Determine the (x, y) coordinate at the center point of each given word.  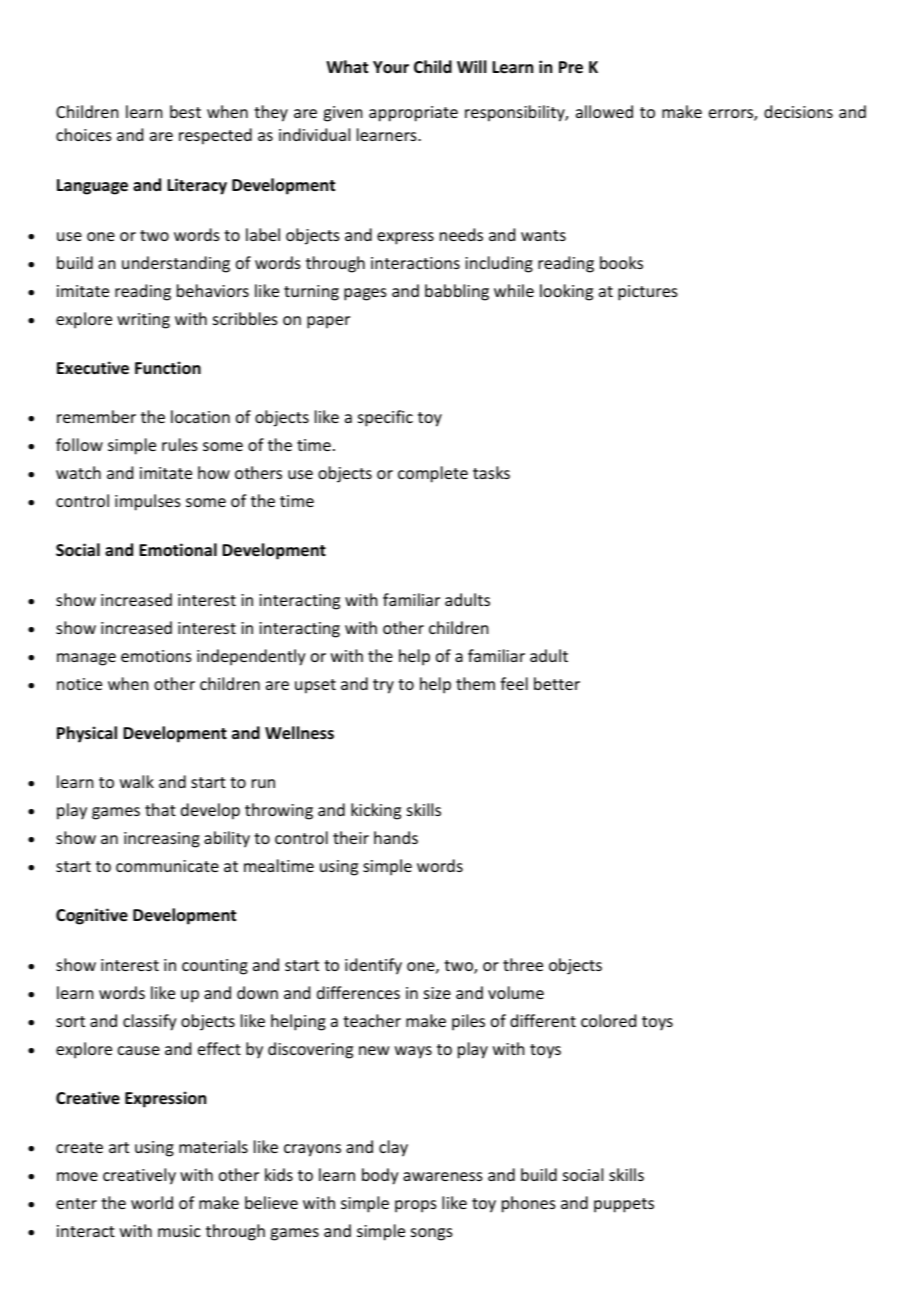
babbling (457, 292)
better (557, 683)
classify (150, 1022)
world (152, 1202)
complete (433, 474)
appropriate (413, 114)
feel (514, 683)
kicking (376, 811)
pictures (648, 293)
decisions (798, 111)
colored (608, 1020)
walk (137, 781)
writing (143, 321)
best (185, 111)
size (437, 993)
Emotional (178, 550)
